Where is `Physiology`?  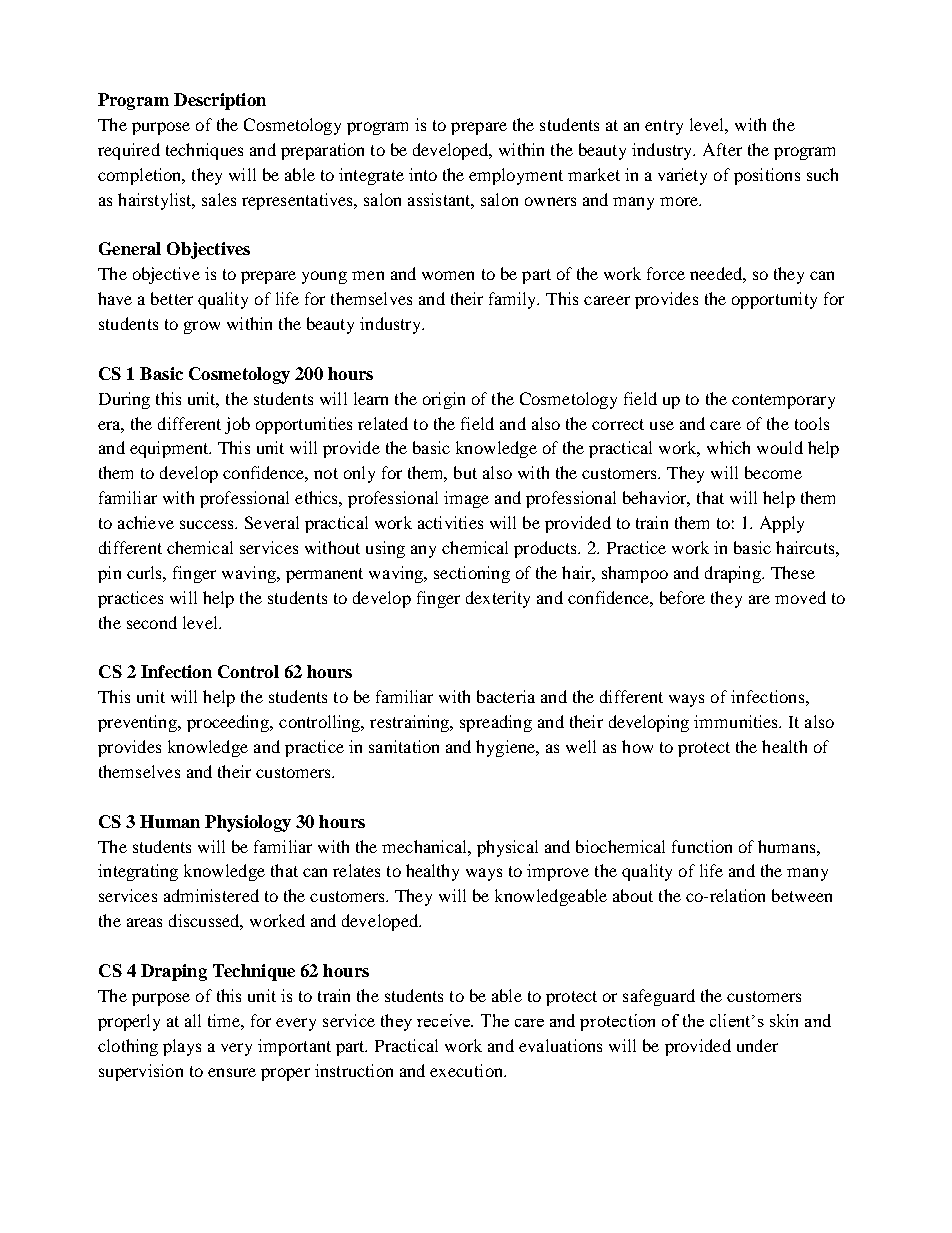 Physiology is located at coordinates (248, 823).
